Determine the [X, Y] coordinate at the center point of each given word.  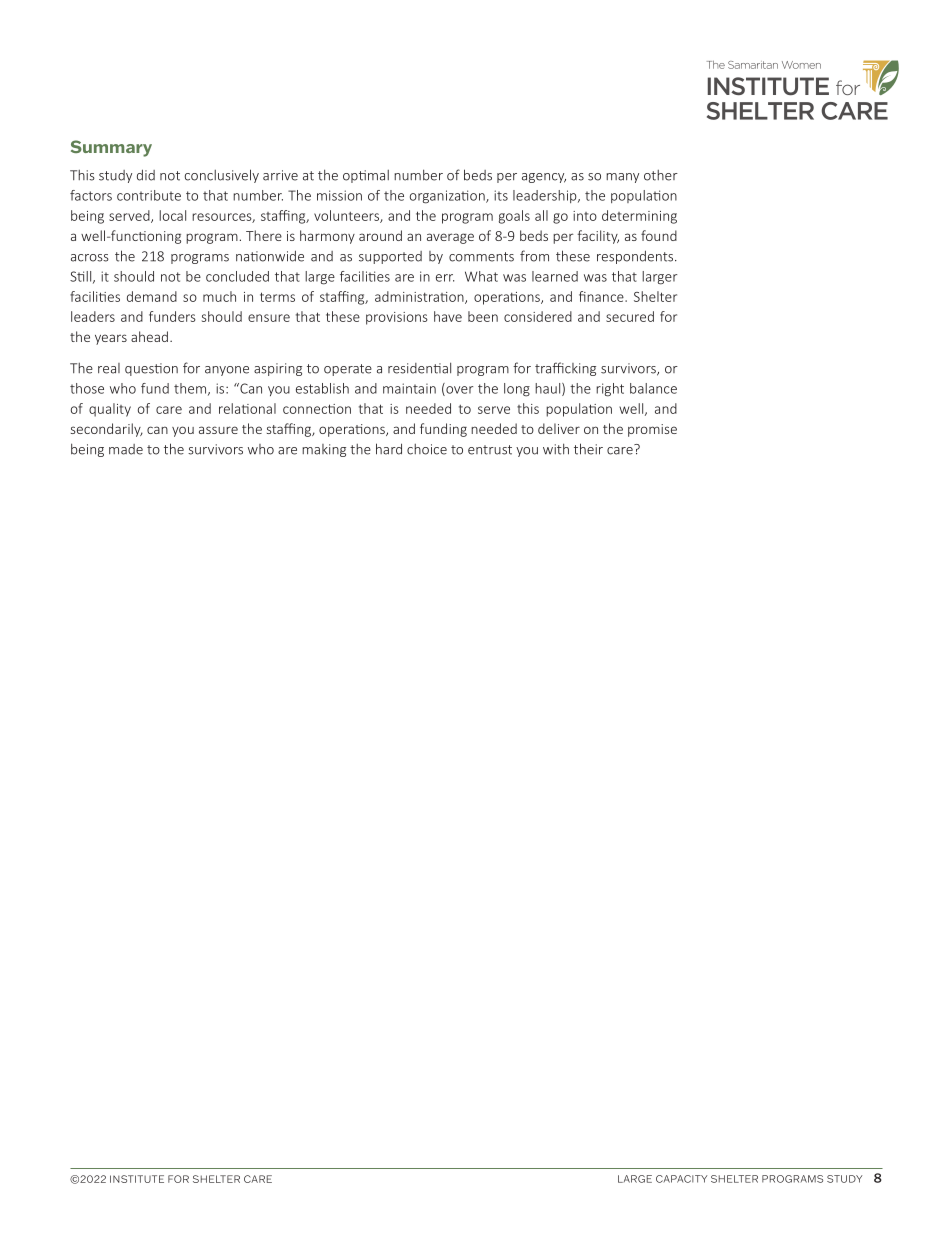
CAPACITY [681, 1179]
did [146, 175]
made [126, 449]
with [556, 449]
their [588, 449]
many [622, 178]
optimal [366, 176]
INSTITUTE [137, 1179]
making [324, 450]
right [610, 390]
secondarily [107, 430]
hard [389, 449]
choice [427, 449]
